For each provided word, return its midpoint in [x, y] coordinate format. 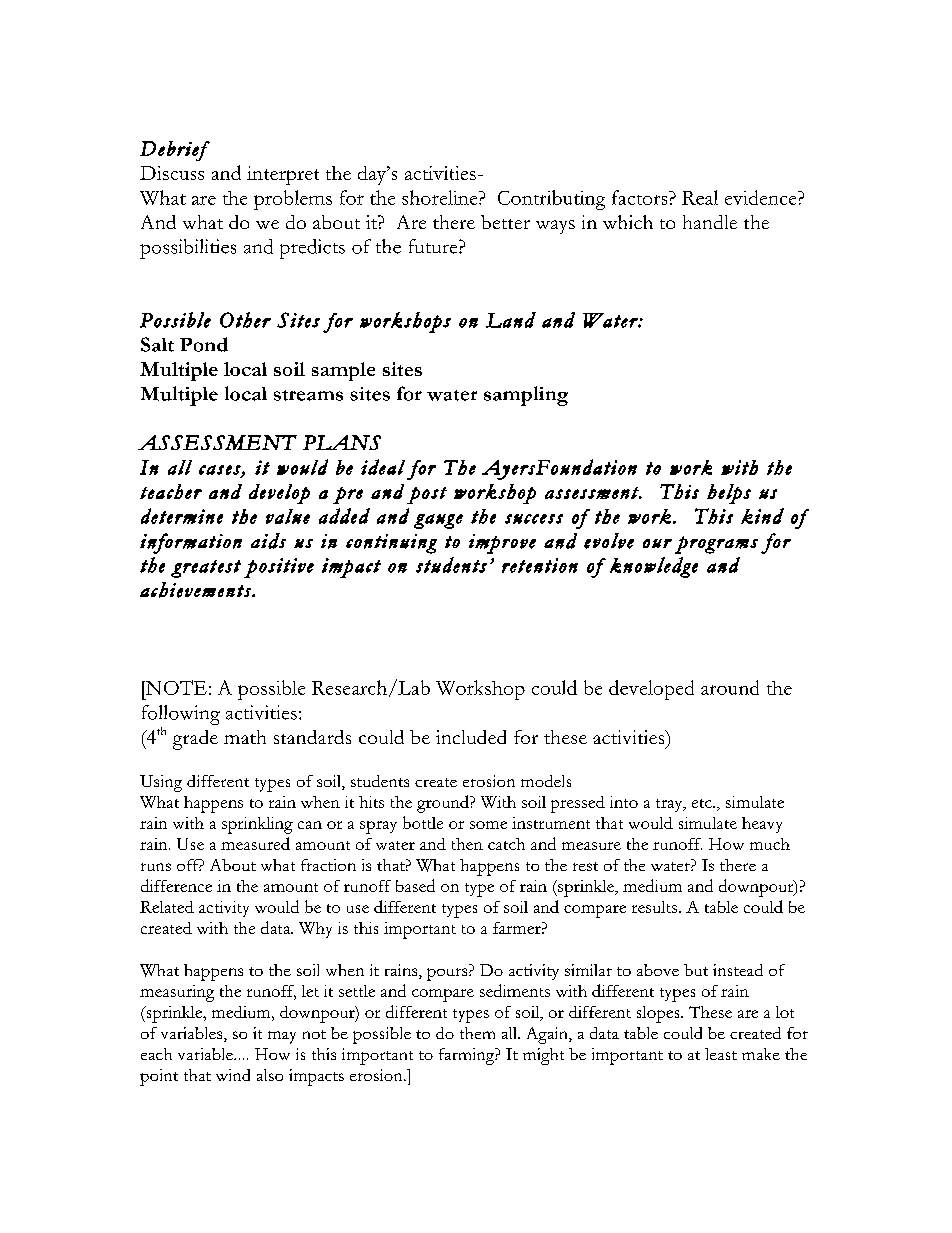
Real [700, 197]
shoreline [441, 197]
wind [233, 1075]
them [477, 1033]
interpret [283, 175]
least [721, 1054]
